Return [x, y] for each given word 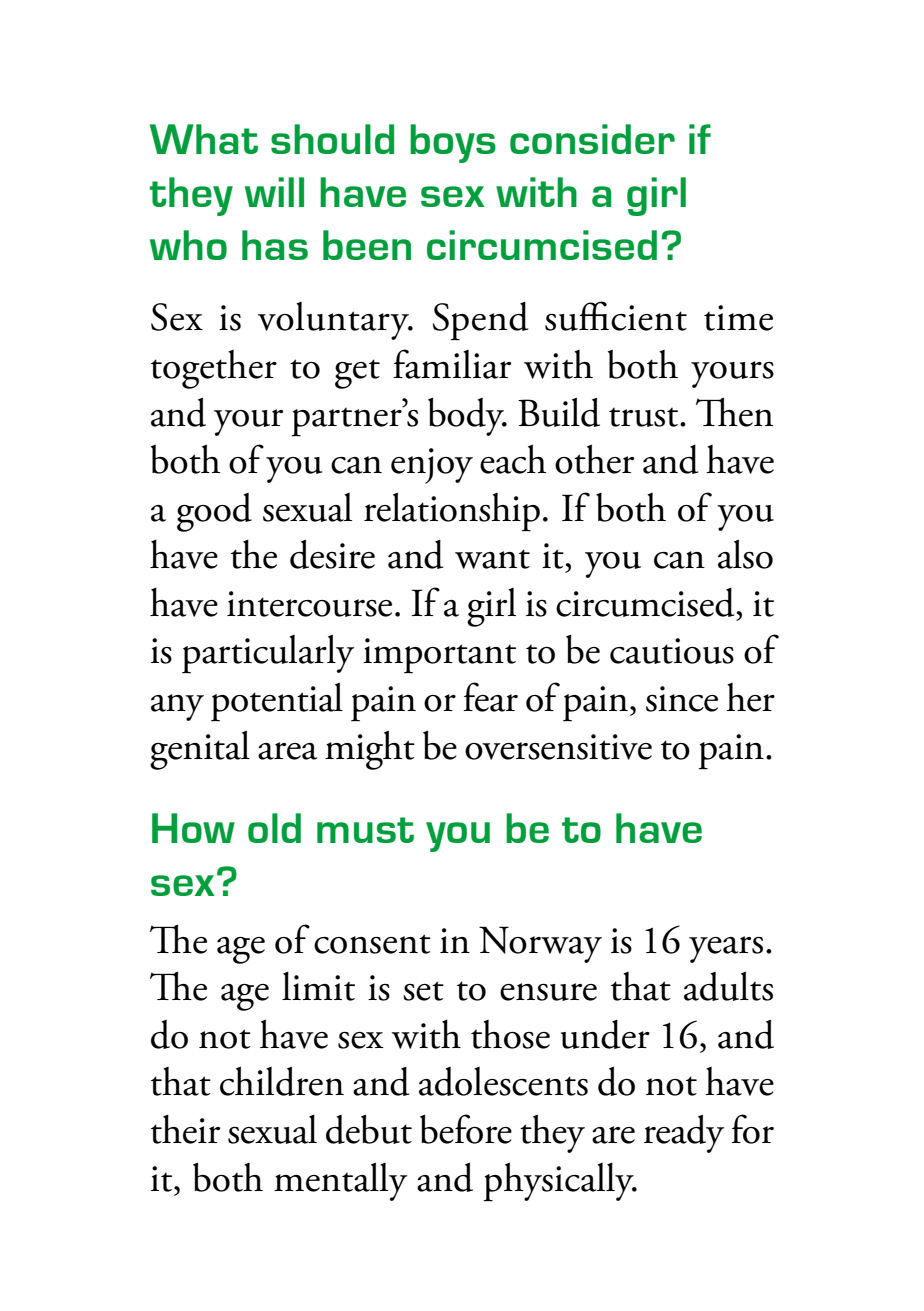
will [274, 192]
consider [592, 139]
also [745, 554]
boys [453, 143]
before [466, 1129]
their [185, 1129]
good [214, 512]
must [365, 830]
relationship [452, 512]
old [274, 828]
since [682, 699]
